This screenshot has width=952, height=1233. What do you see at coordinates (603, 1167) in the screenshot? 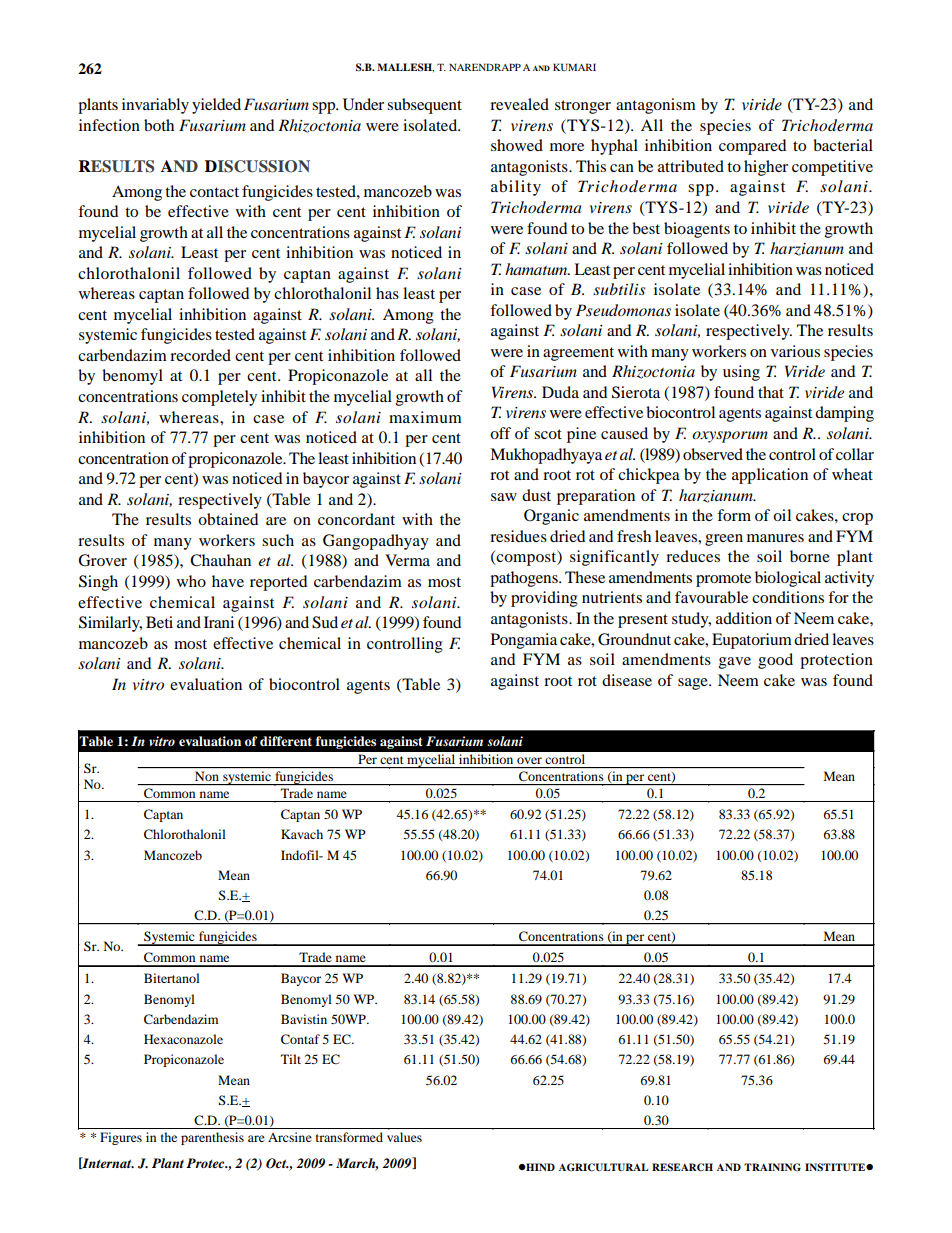
I see `AGRICULTURAL` at bounding box center [603, 1167].
